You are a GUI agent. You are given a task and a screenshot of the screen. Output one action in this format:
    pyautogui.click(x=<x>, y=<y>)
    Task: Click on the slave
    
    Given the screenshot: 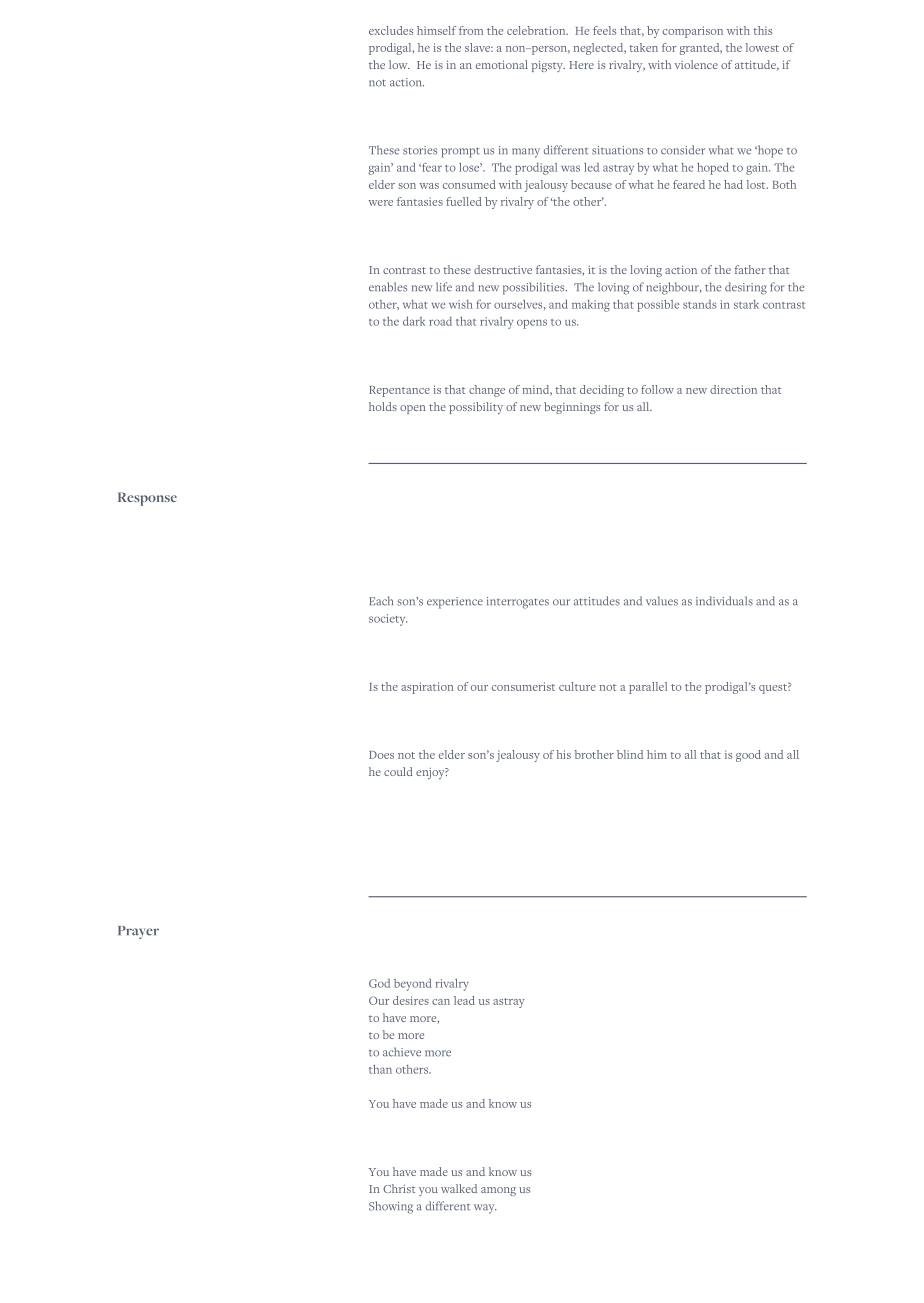 What is the action you would take?
    pyautogui.click(x=479, y=47)
